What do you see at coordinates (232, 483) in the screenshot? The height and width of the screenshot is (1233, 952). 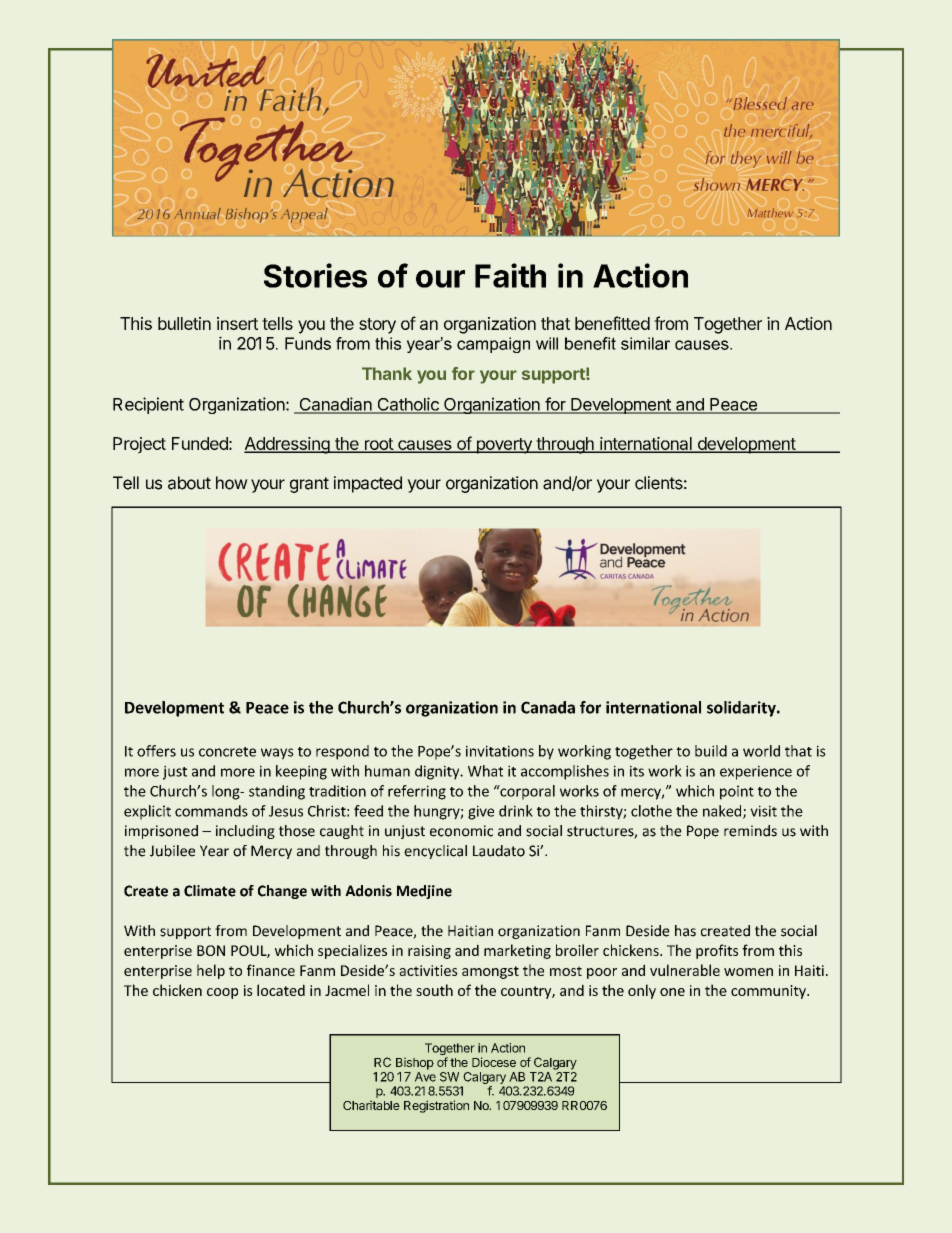 I see `how` at bounding box center [232, 483].
